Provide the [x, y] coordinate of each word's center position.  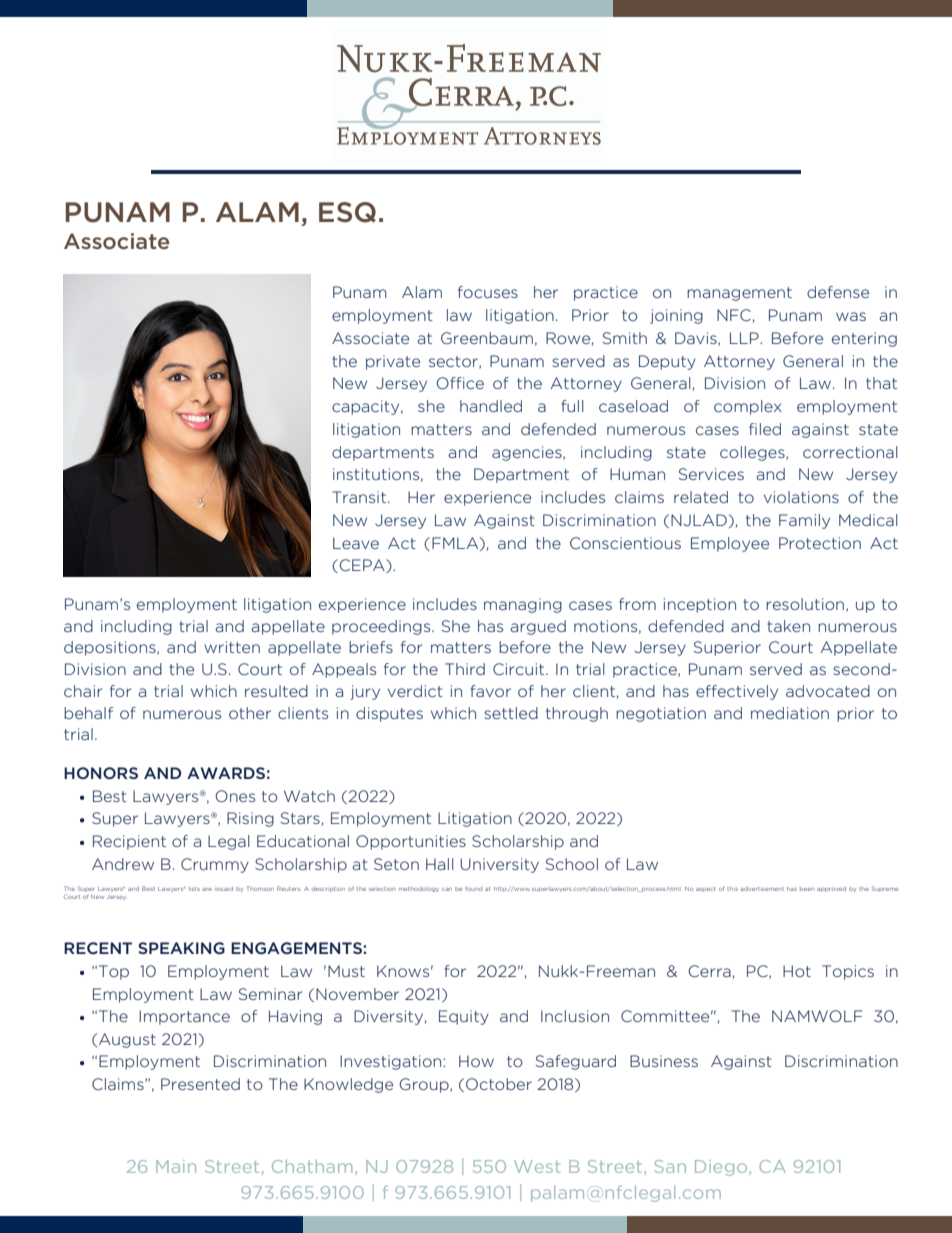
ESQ [347, 212]
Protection [820, 543]
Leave [356, 543]
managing [523, 605]
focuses [488, 292]
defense [838, 292]
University [499, 865]
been [807, 889]
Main [176, 1166]
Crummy [215, 865]
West [537, 1166]
